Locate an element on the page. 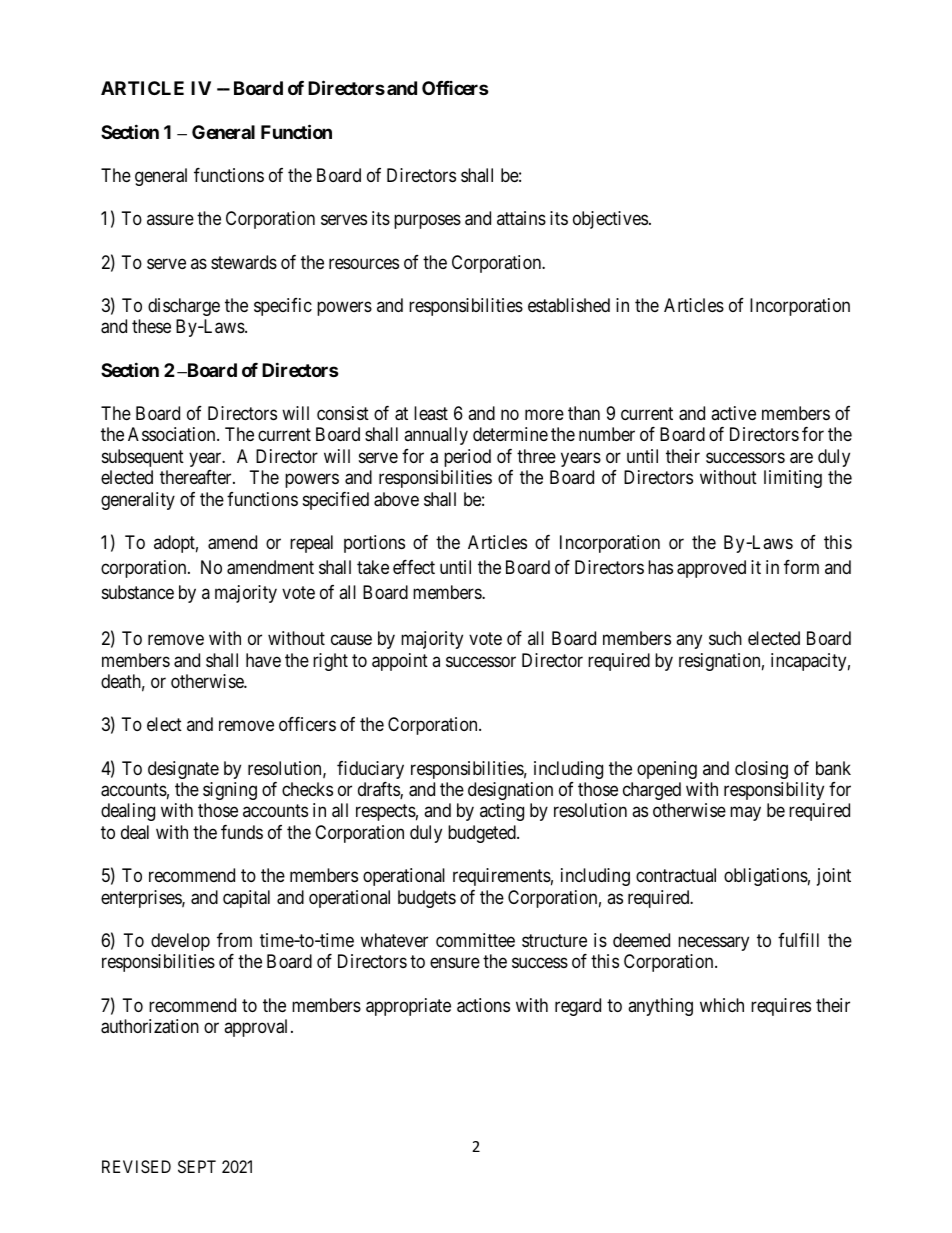 The height and width of the image is (1233, 952). objectives is located at coordinates (610, 220).
